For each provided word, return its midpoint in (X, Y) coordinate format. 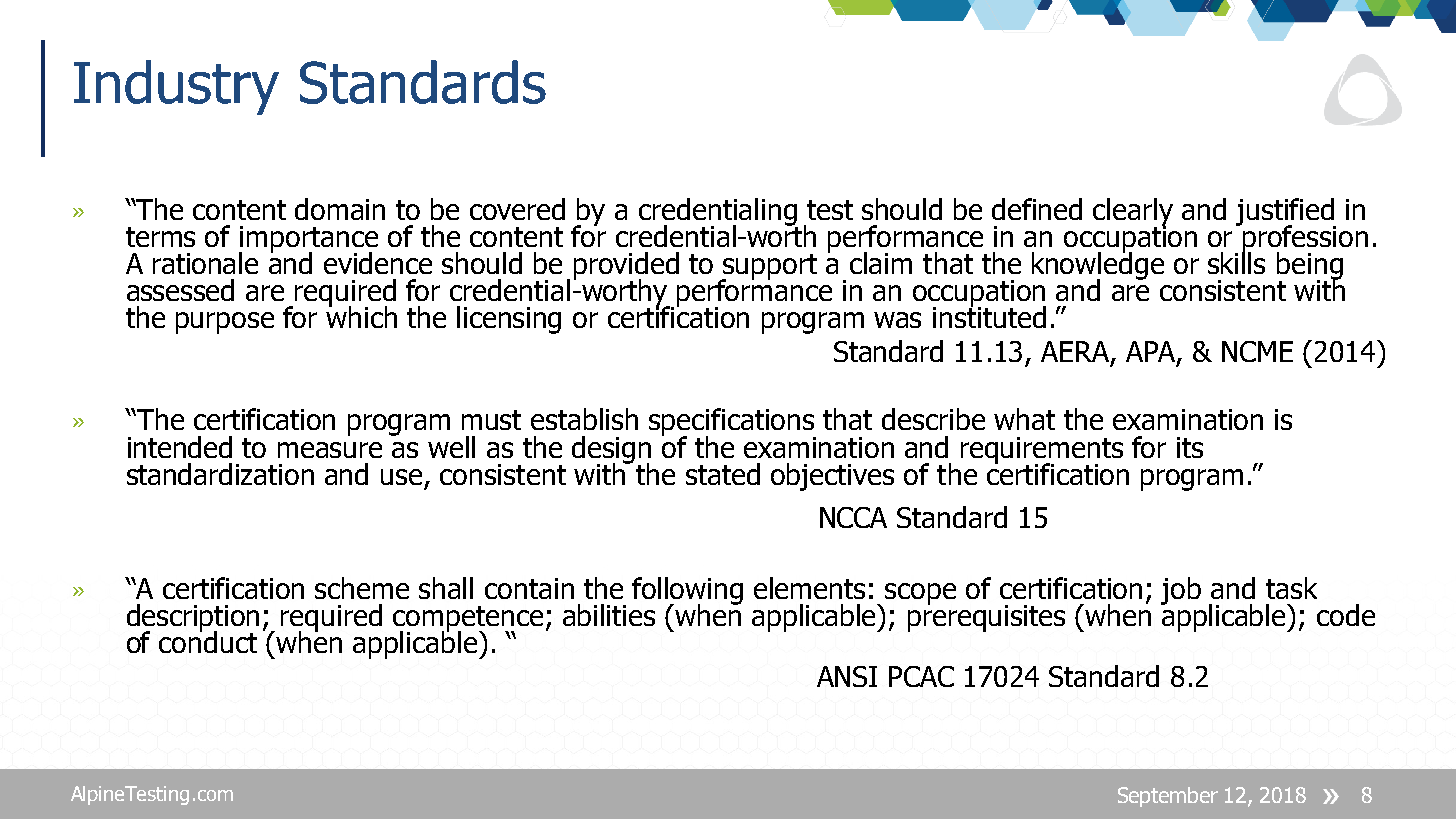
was (897, 320)
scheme (362, 588)
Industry (176, 87)
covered (517, 209)
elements (809, 588)
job (1181, 591)
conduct (208, 641)
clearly (1133, 213)
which (361, 316)
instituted (989, 316)
